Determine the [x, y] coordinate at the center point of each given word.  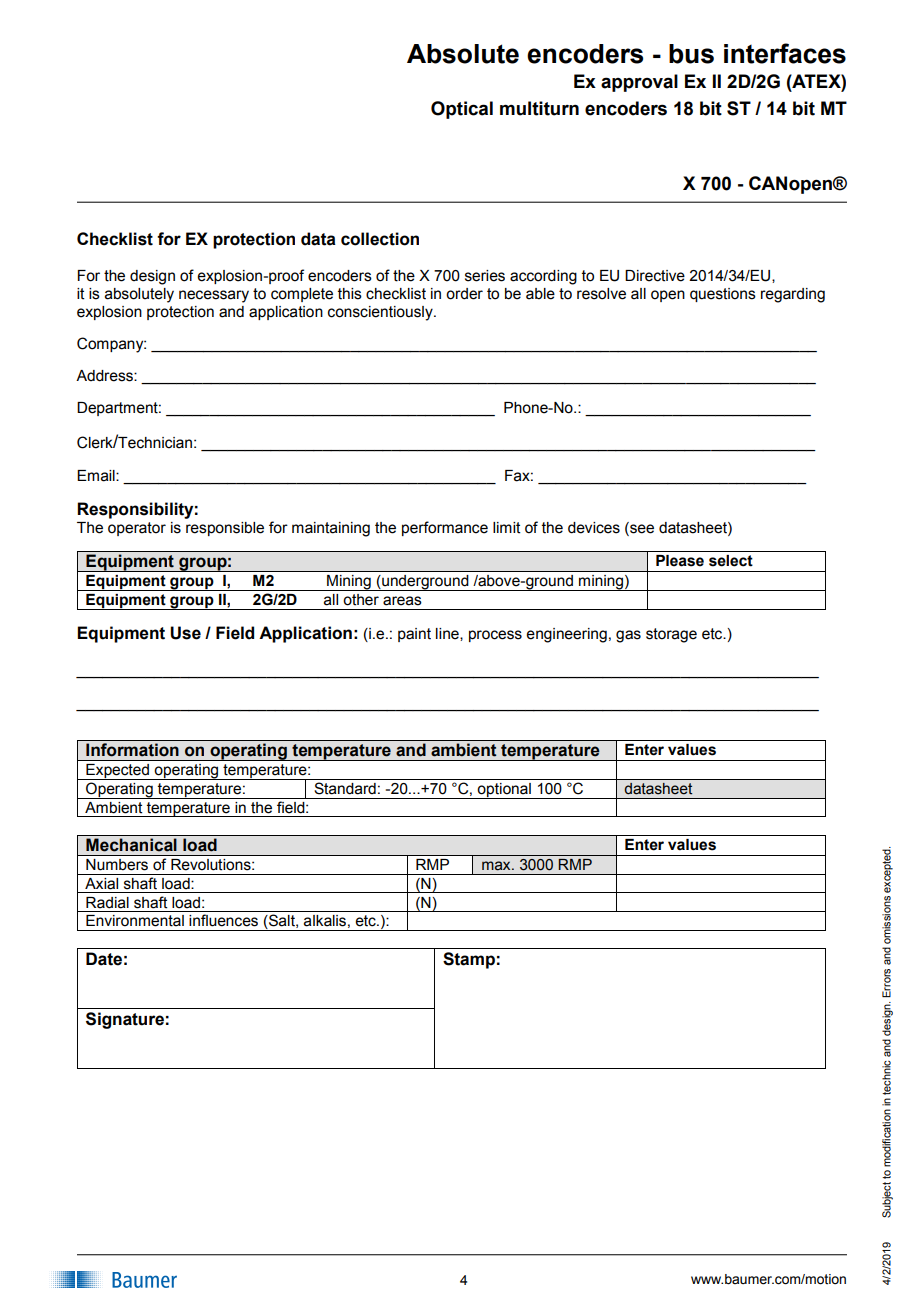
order [464, 294]
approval [639, 83]
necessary [214, 296]
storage [671, 635]
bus [691, 54]
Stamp [469, 960]
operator [137, 529]
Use [185, 633]
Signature [125, 1020]
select [731, 561]
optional [504, 791]
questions [723, 295]
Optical [462, 110]
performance [445, 528]
